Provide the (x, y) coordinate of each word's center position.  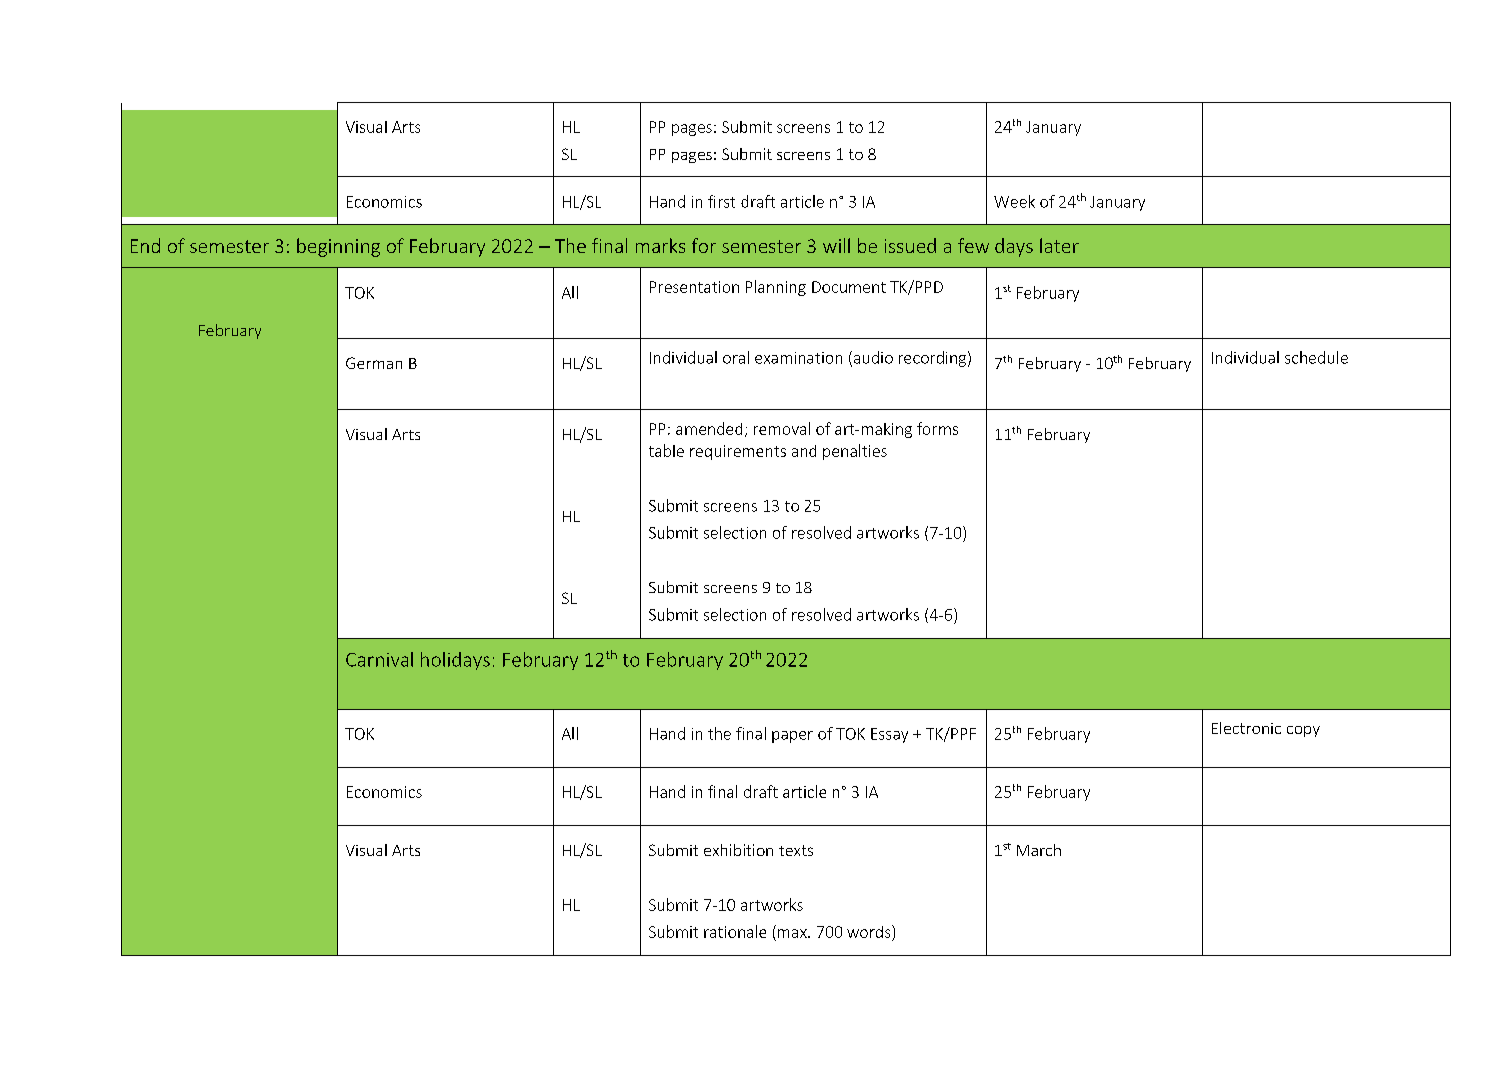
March (1039, 850)
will (836, 245)
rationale (735, 931)
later (1059, 245)
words (870, 931)
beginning (338, 247)
